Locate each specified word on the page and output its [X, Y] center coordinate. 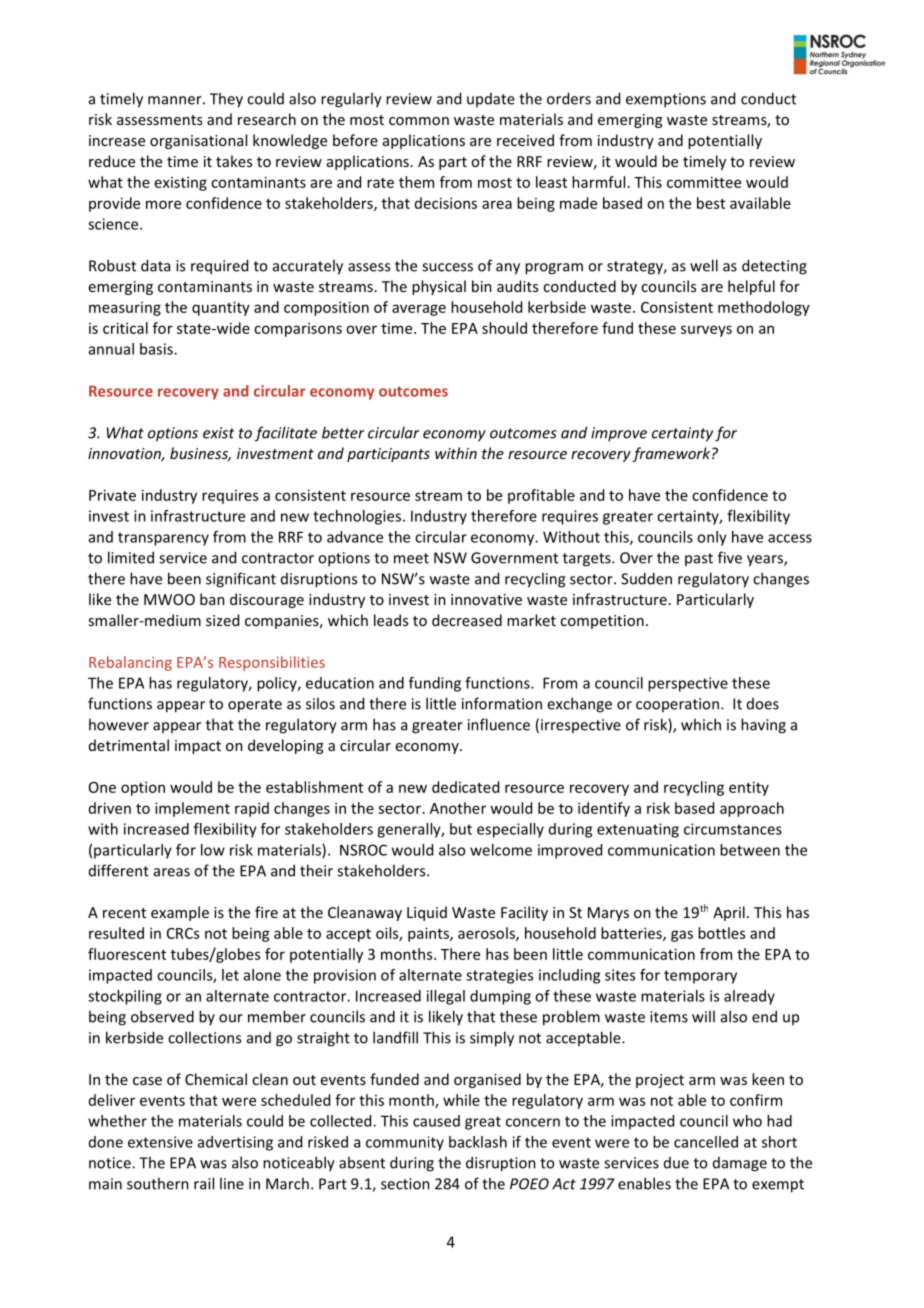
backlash [478, 1142]
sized [222, 620]
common [419, 121]
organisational [198, 141]
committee [704, 182]
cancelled [706, 1142]
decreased [467, 620]
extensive [160, 1142]
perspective [688, 684]
